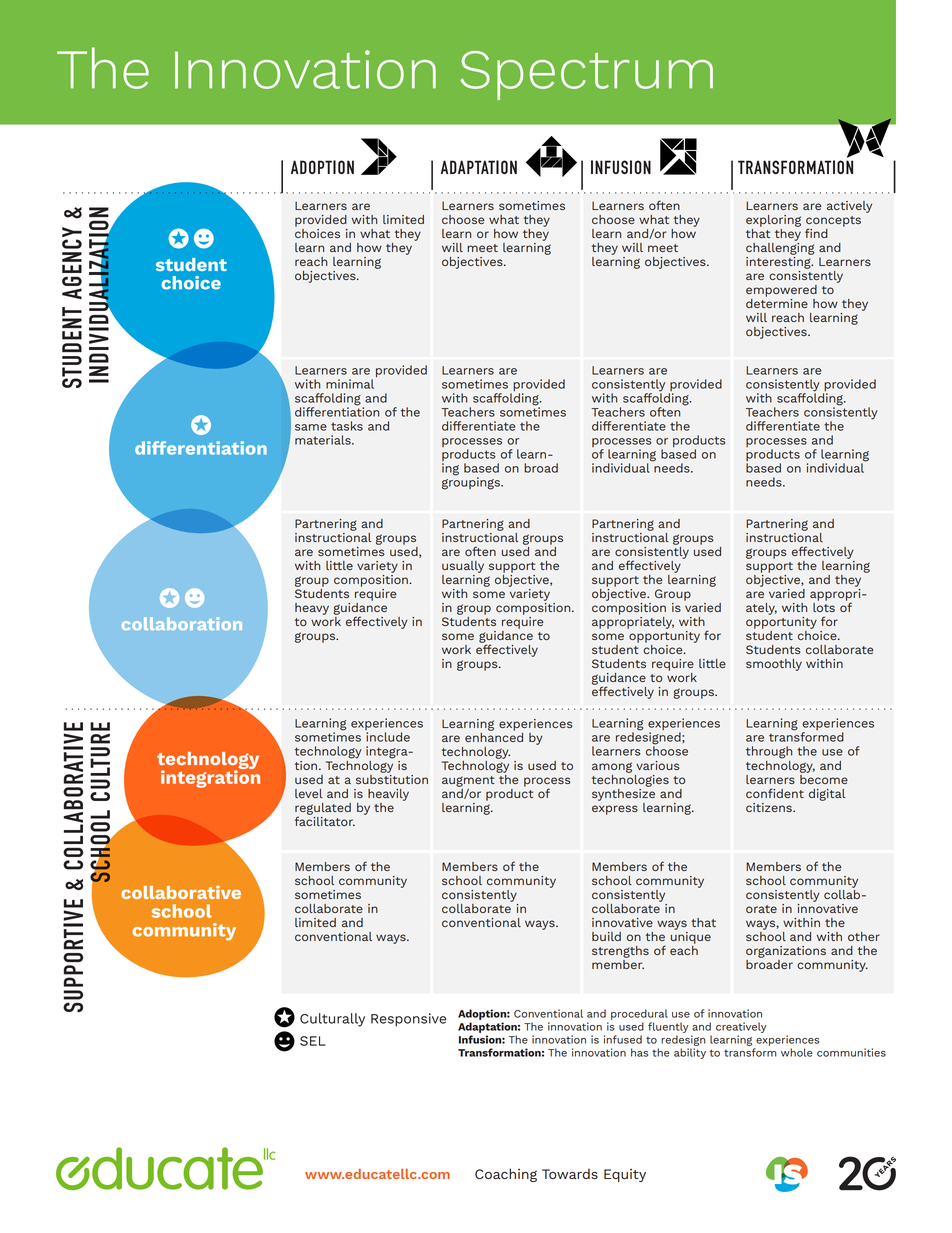 This image has height=1233, width=952. Describe the element at coordinates (849, 207) in the image. I see `actively` at that location.
